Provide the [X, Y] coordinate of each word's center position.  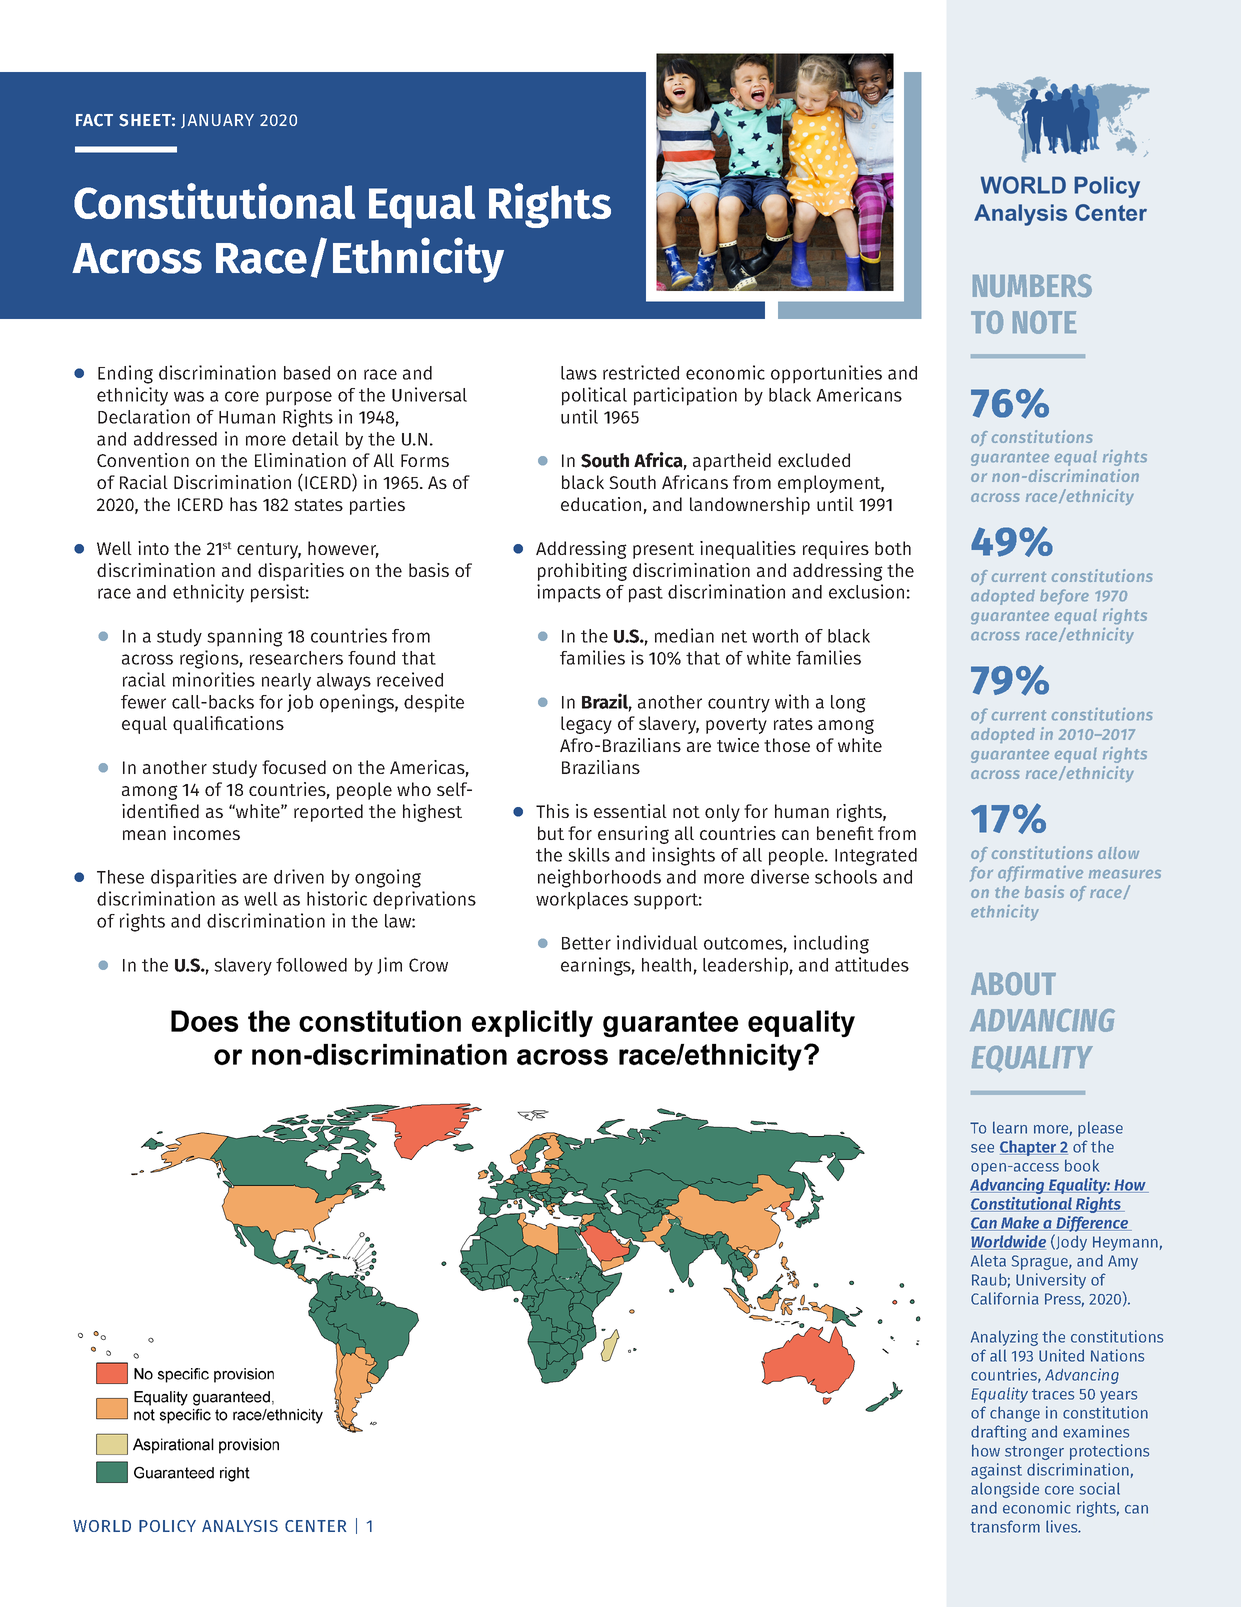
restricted [641, 372]
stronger [1034, 1453]
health [666, 965]
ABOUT [1013, 983]
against [996, 1471]
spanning [245, 637]
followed [311, 965]
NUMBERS [1032, 285]
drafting [999, 1433]
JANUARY [217, 121]
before [1064, 597]
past [646, 594]
